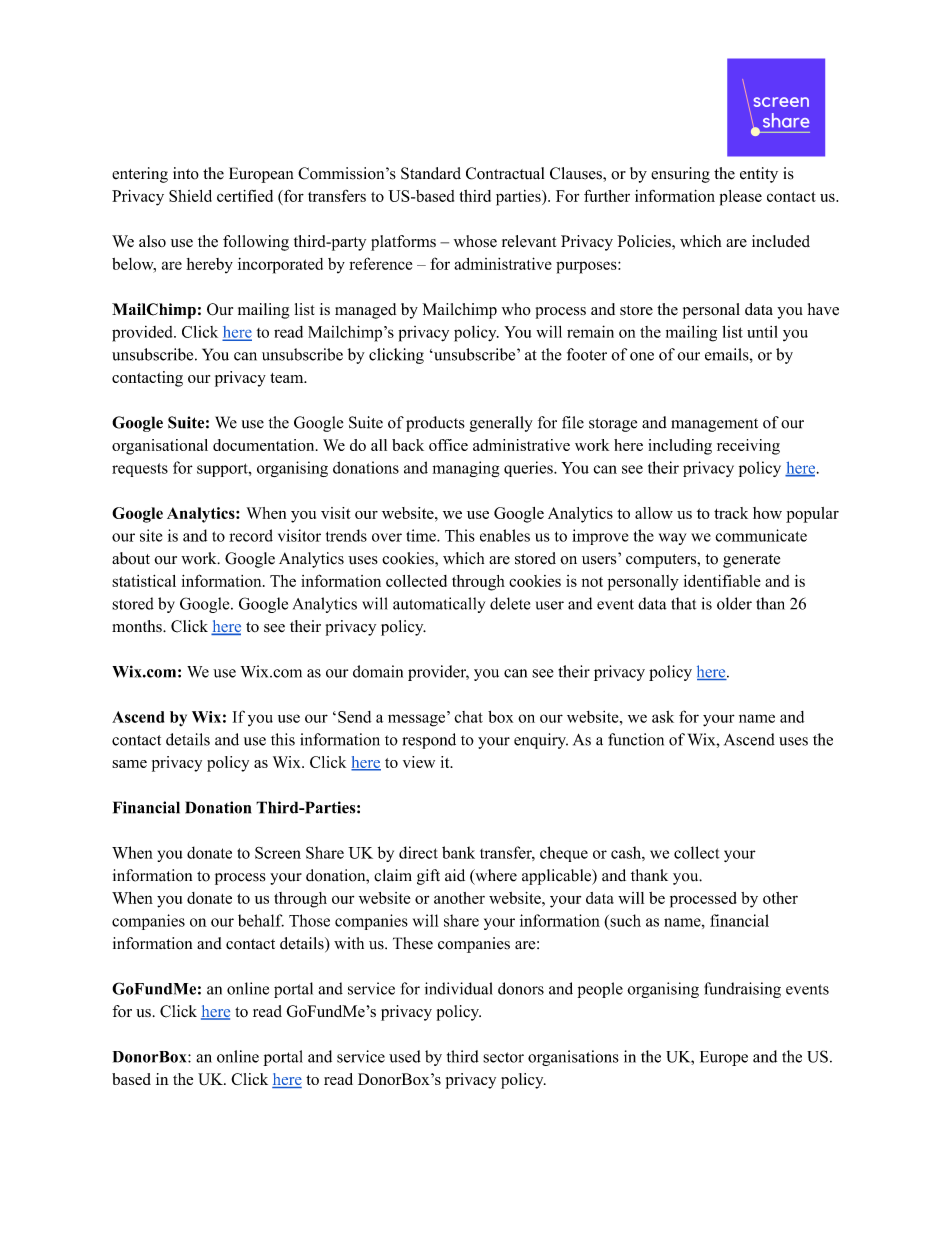 The width and height of the image is (952, 1233). Describe the element at coordinates (505, 173) in the image. I see `Contractual` at that location.
